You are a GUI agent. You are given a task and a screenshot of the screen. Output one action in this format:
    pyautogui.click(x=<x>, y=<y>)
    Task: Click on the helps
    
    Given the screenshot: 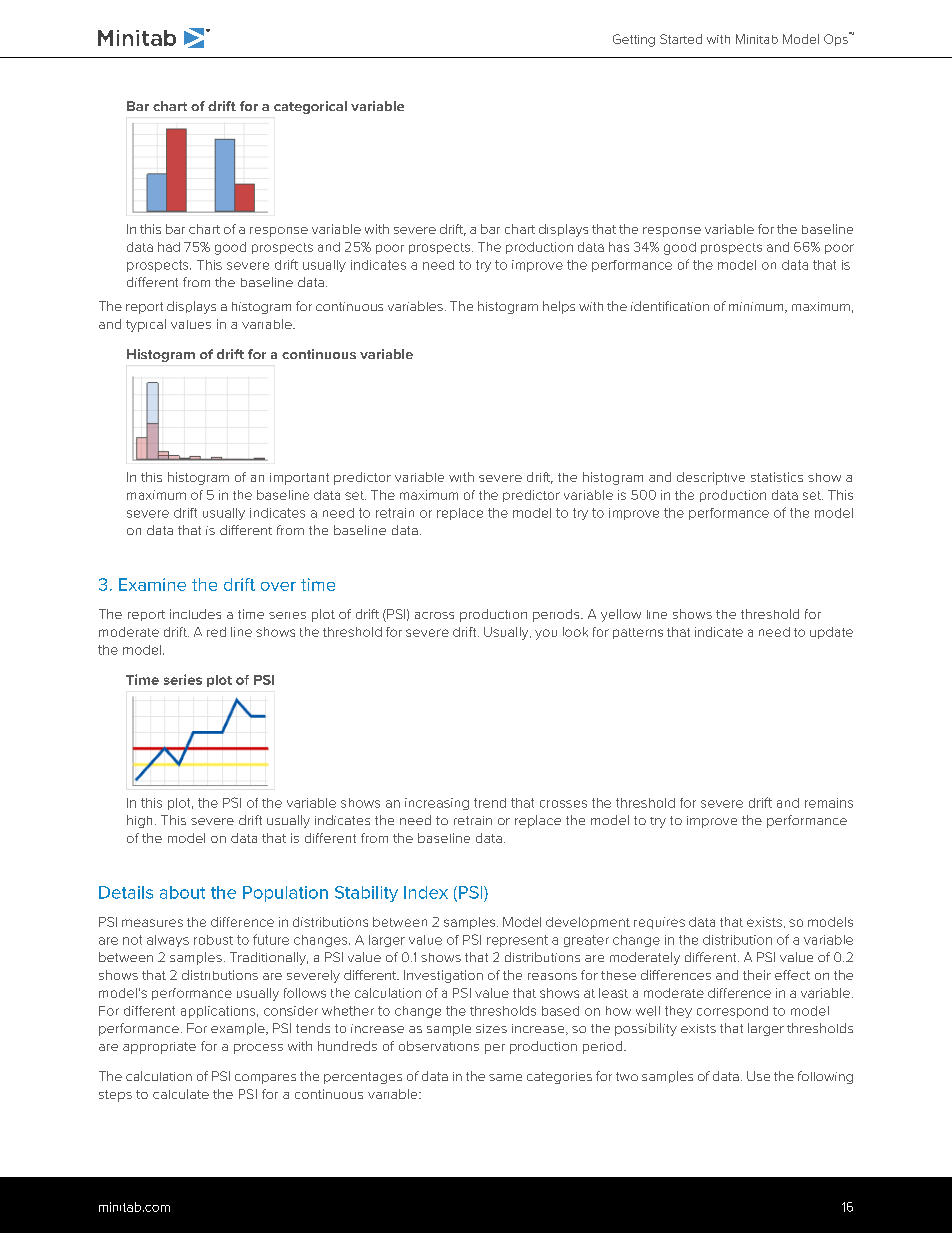 What is the action you would take?
    pyautogui.click(x=559, y=307)
